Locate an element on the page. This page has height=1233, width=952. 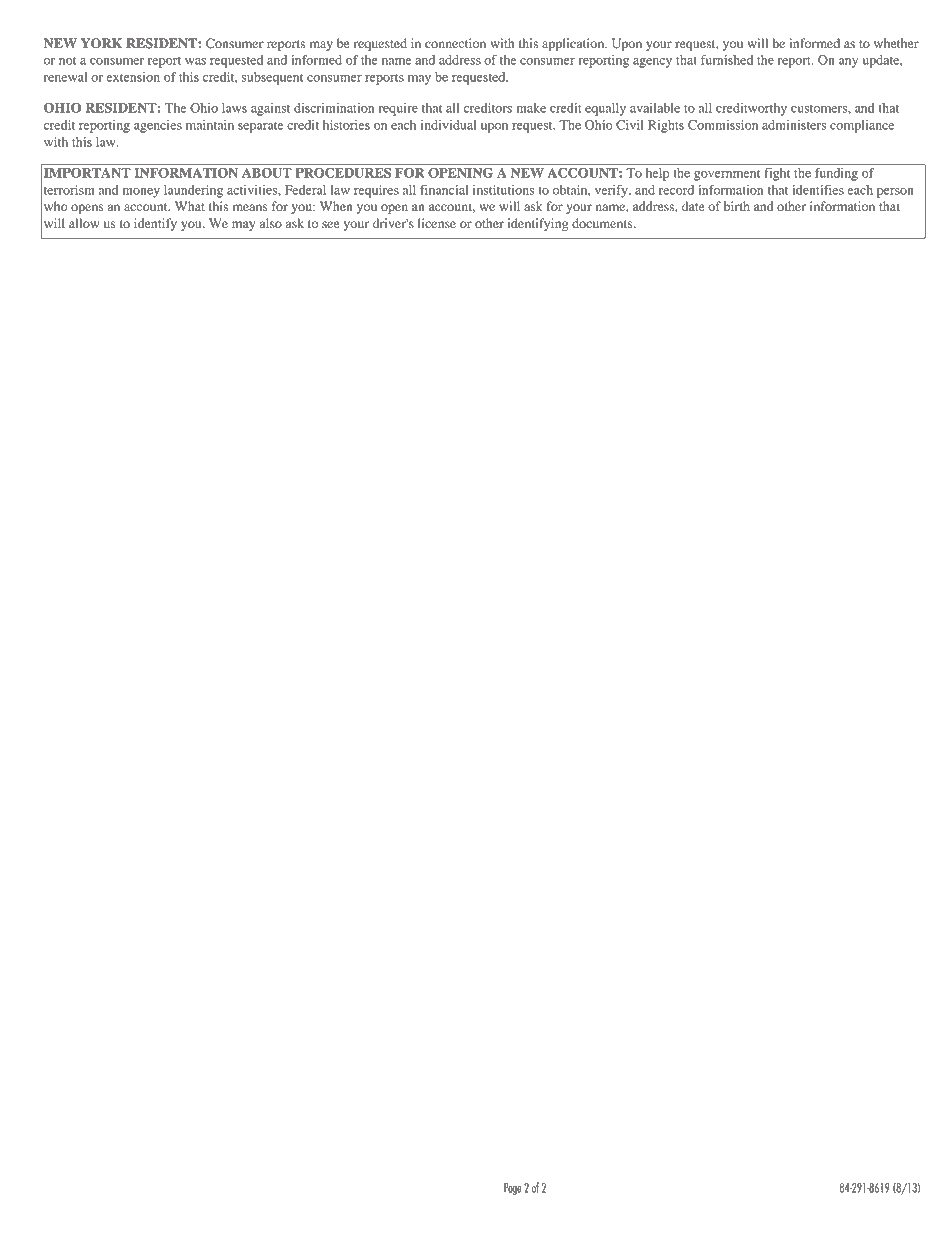
see is located at coordinates (331, 224).
